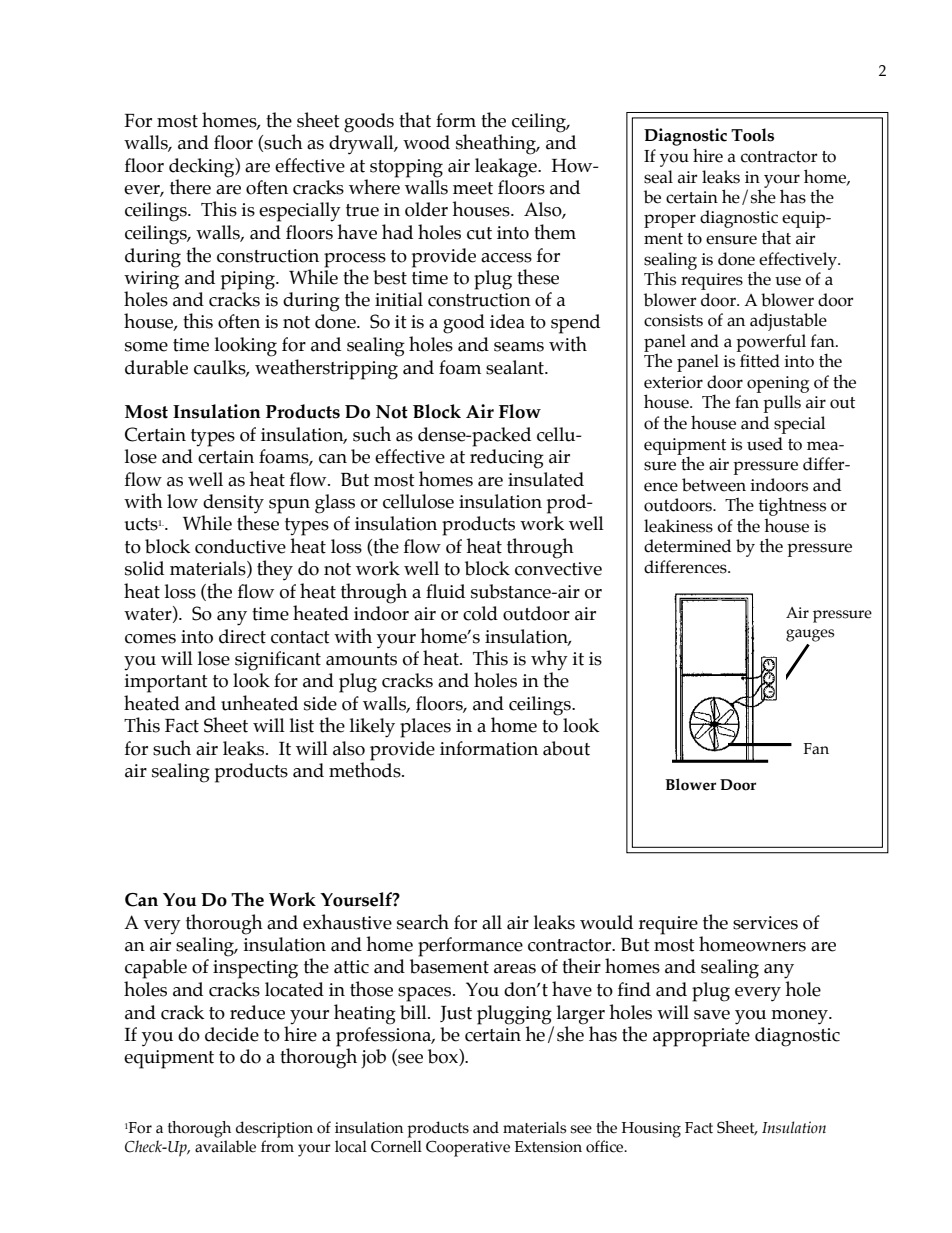 The width and height of the image is (952, 1233). What do you see at coordinates (651, 1130) in the image?
I see `Housing` at bounding box center [651, 1130].
